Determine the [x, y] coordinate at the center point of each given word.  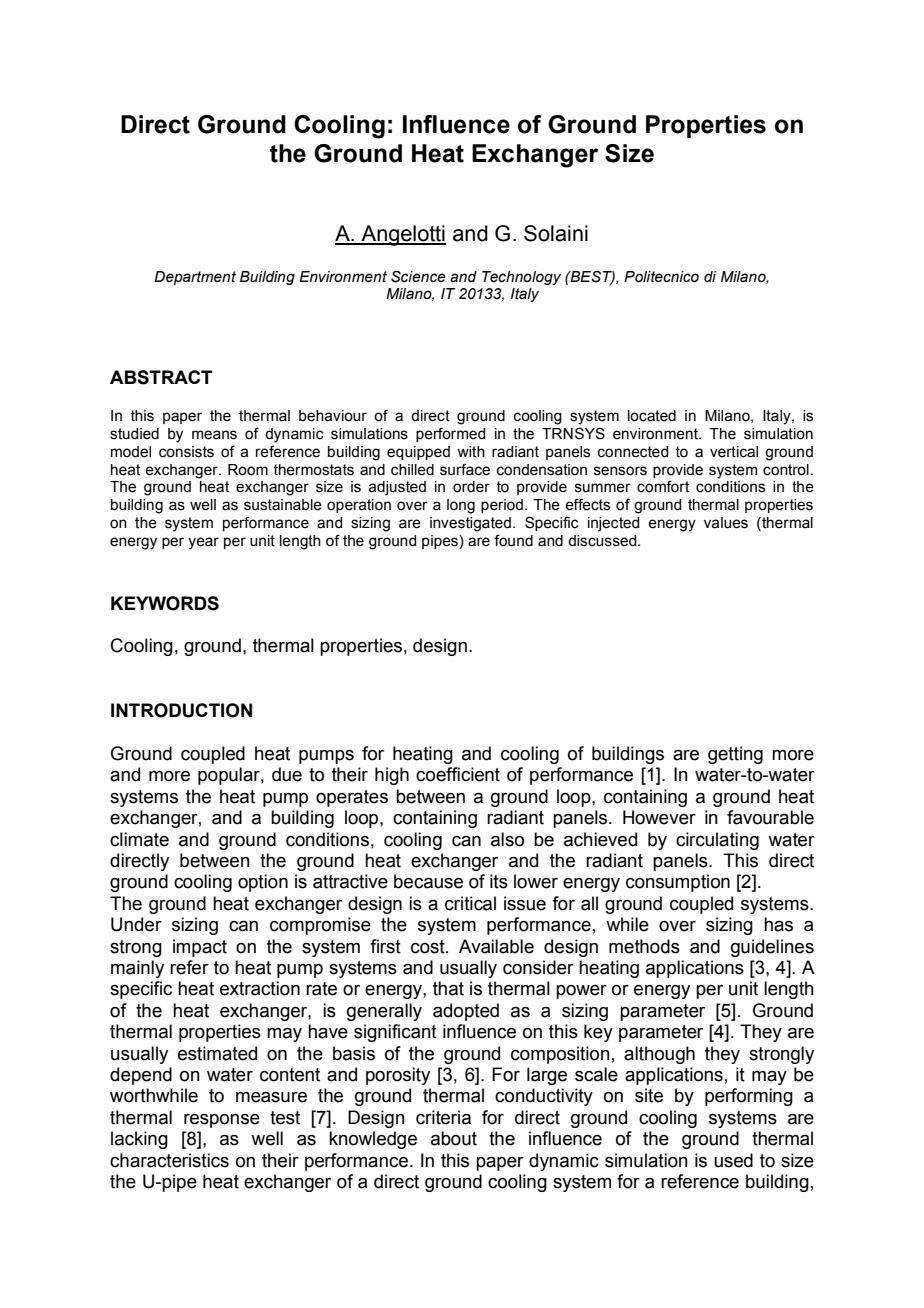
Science [418, 276]
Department [195, 278]
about [454, 1138]
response [222, 1121]
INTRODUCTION [181, 710]
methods [644, 946]
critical [470, 903]
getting [735, 755]
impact [200, 948]
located [652, 416]
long [461, 506]
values [726, 523]
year [203, 543]
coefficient [458, 774]
